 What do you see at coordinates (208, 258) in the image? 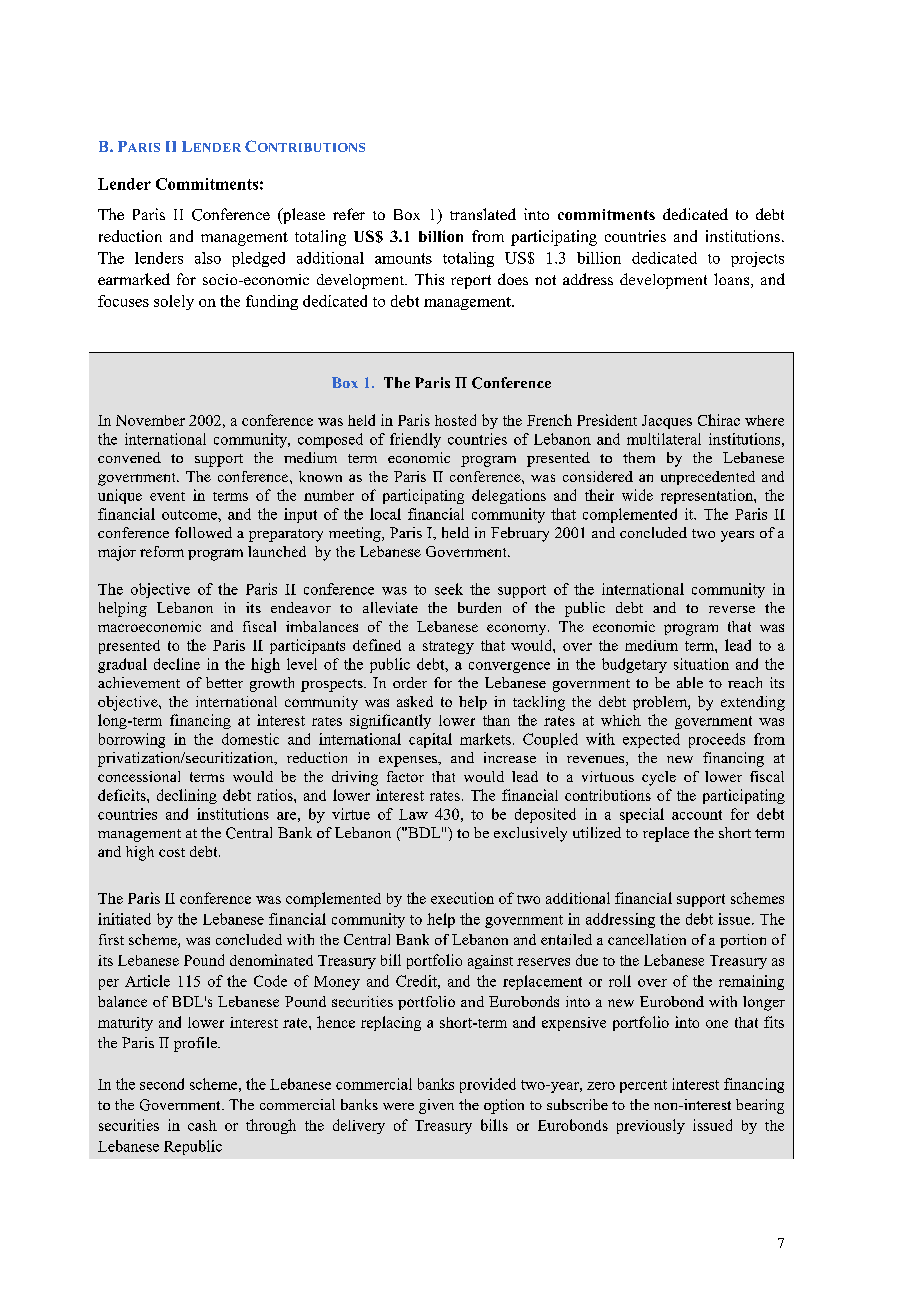
I see `also` at bounding box center [208, 258].
